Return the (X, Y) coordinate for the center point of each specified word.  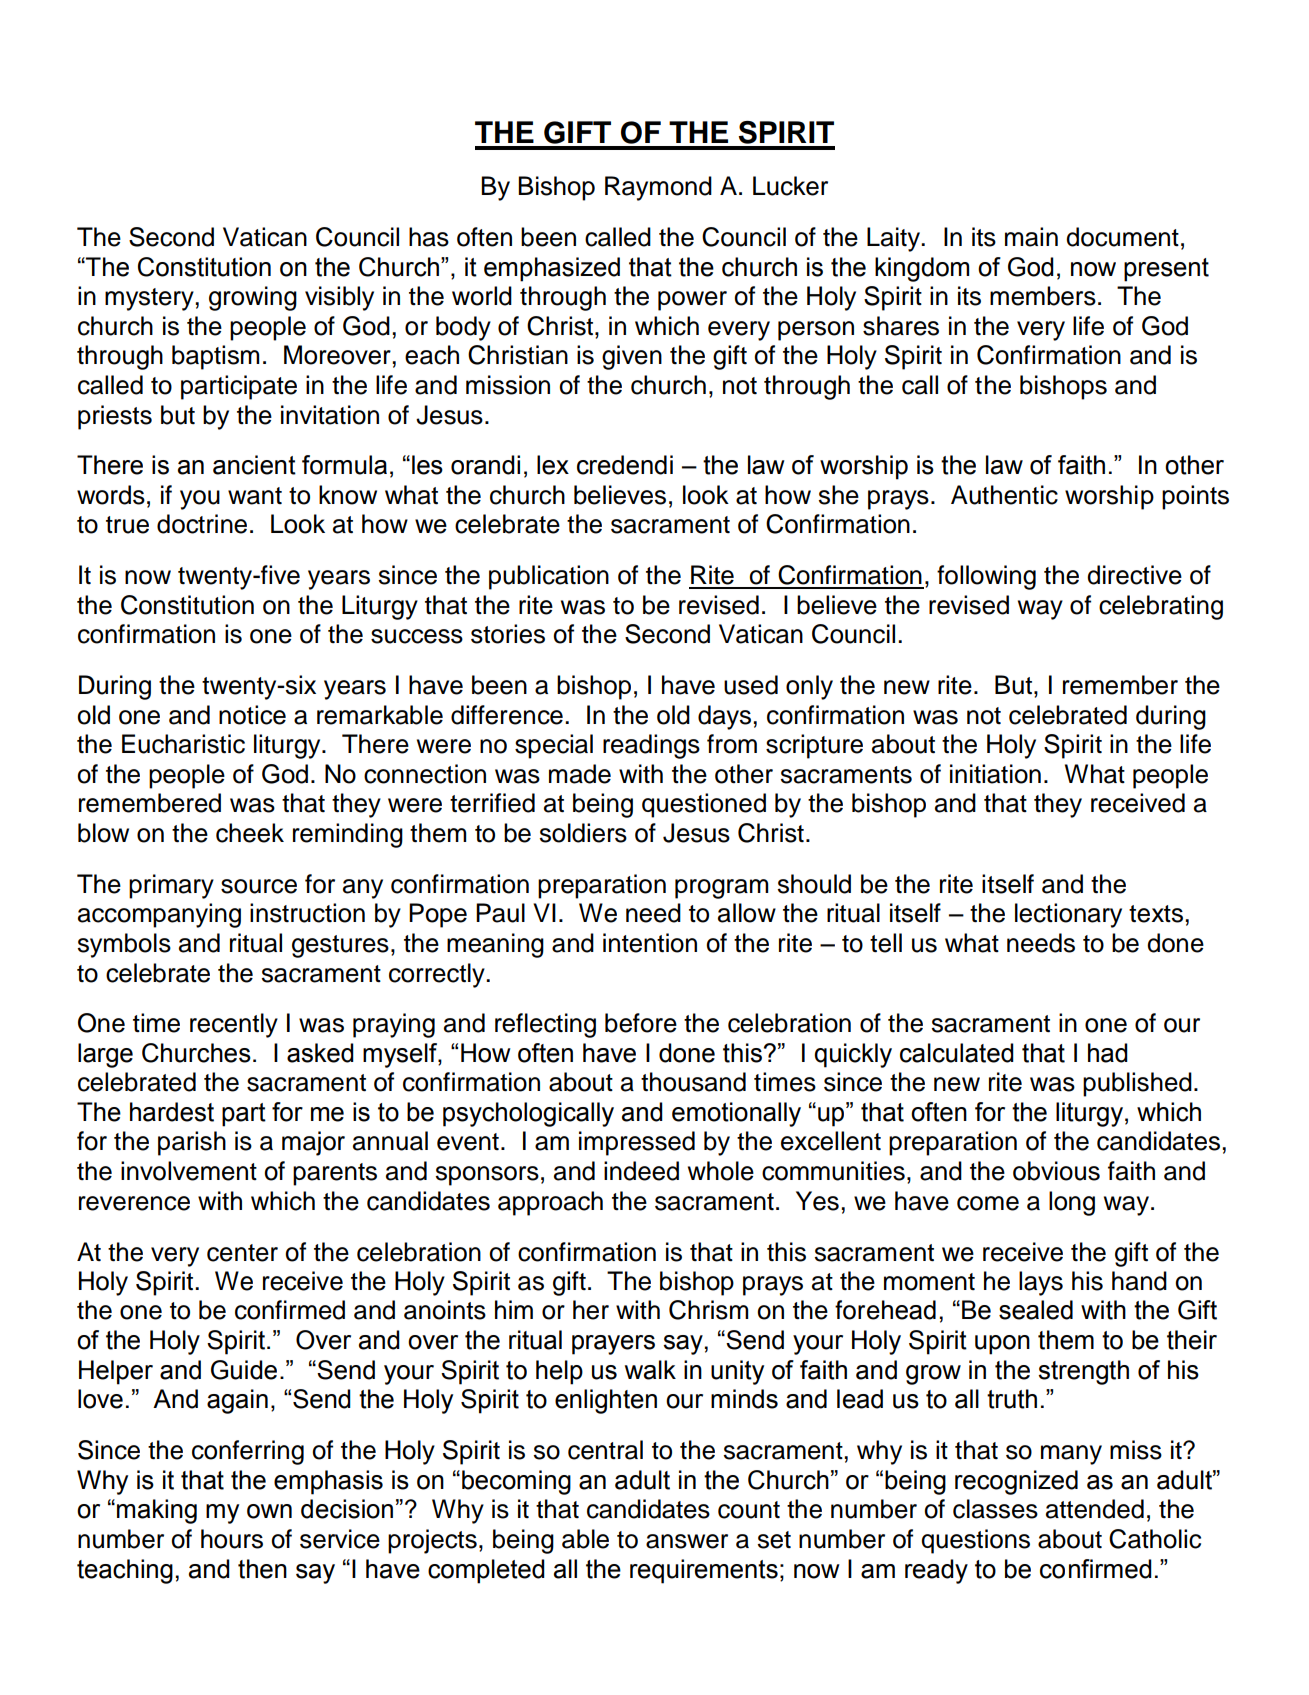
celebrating (1161, 607)
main (1031, 237)
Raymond (658, 188)
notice (252, 715)
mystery (150, 299)
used (751, 685)
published (1137, 1084)
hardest (172, 1112)
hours (232, 1539)
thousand (693, 1082)
